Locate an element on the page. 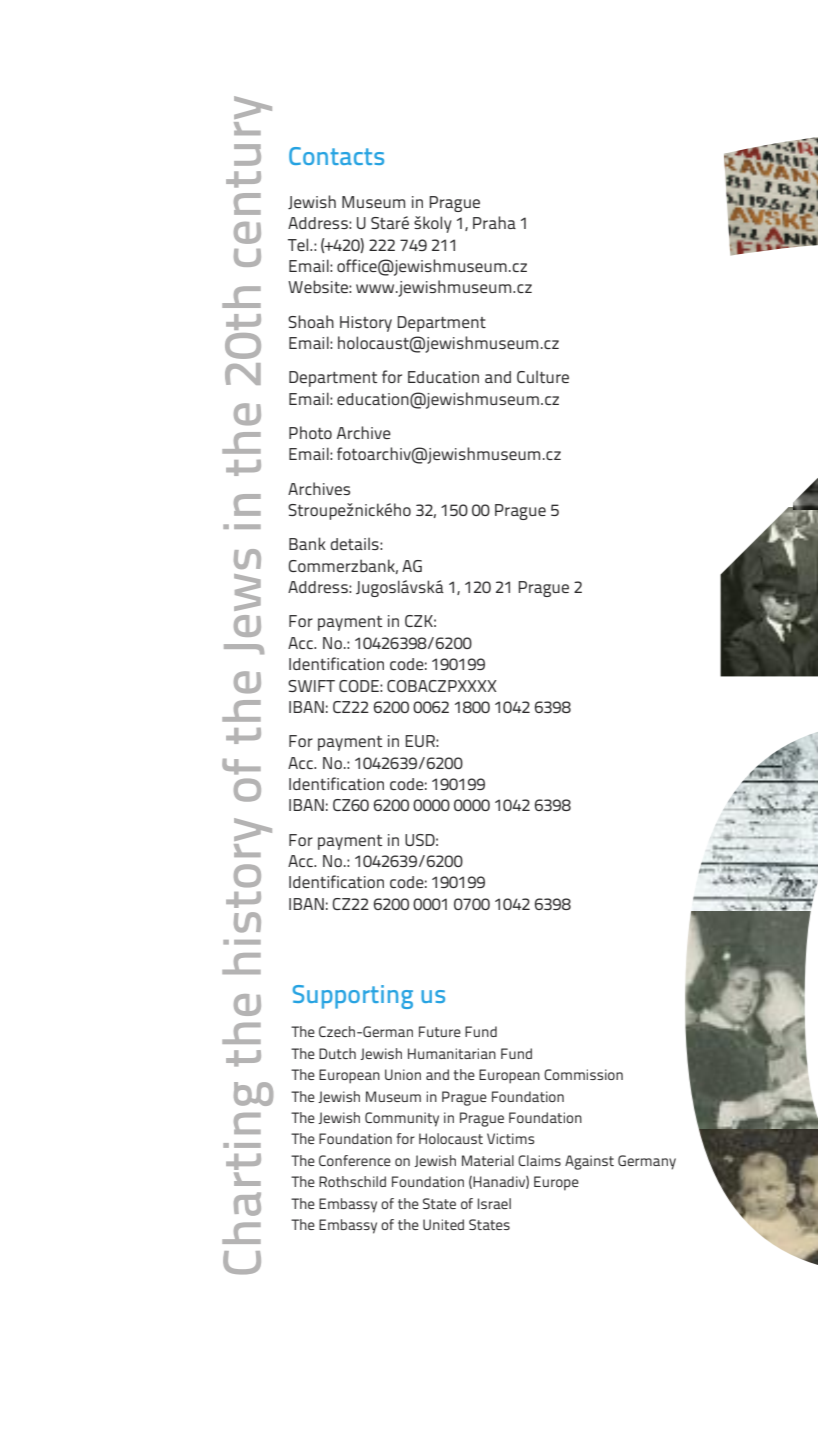 The height and width of the document is (1456, 818). Photo is located at coordinates (310, 432).
